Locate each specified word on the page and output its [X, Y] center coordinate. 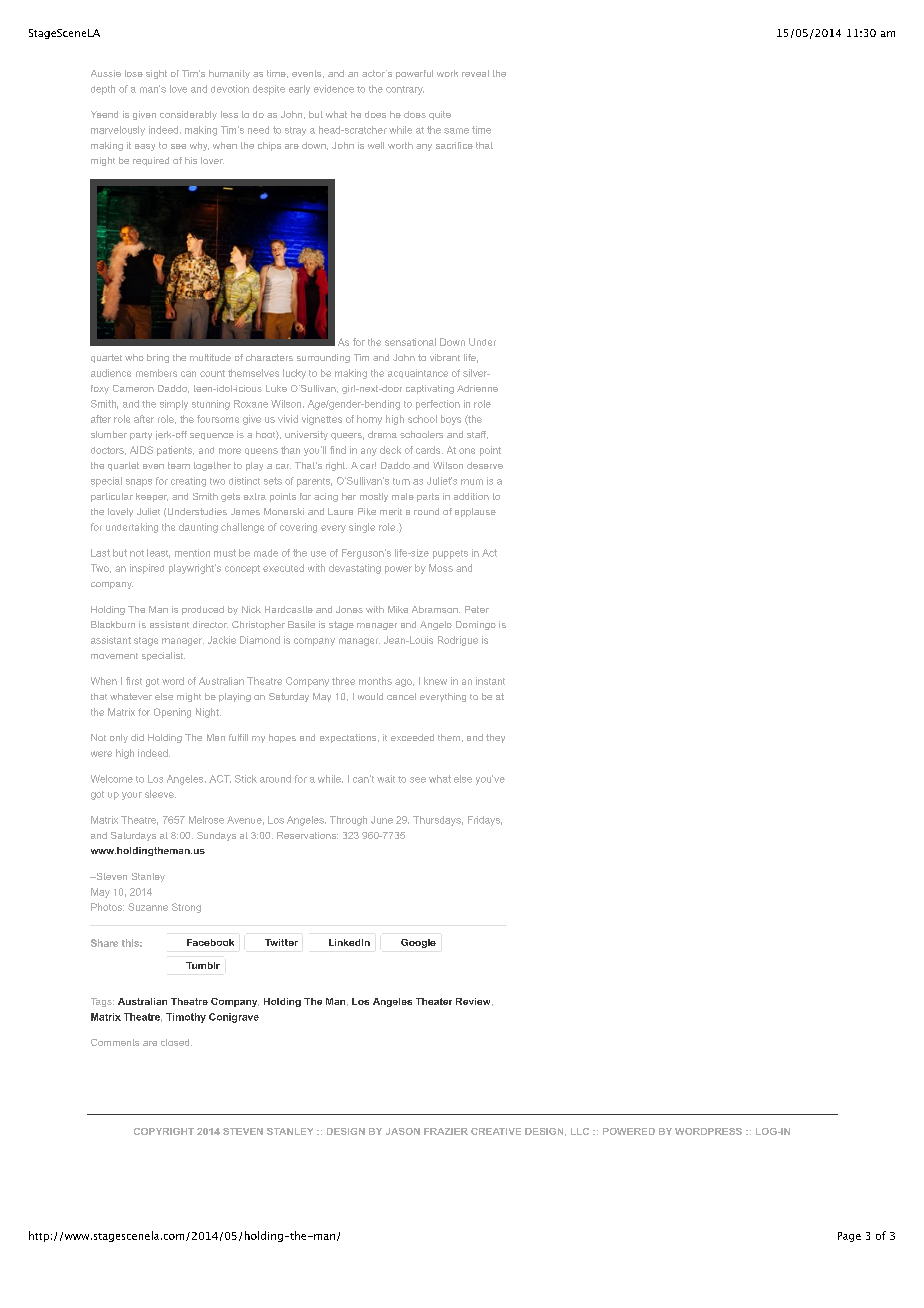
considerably [188, 115]
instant [490, 681]
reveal [475, 73]
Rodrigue [458, 641]
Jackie [222, 640]
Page [849, 1237]
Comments [115, 1042]
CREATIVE [496, 1131]
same [456, 131]
